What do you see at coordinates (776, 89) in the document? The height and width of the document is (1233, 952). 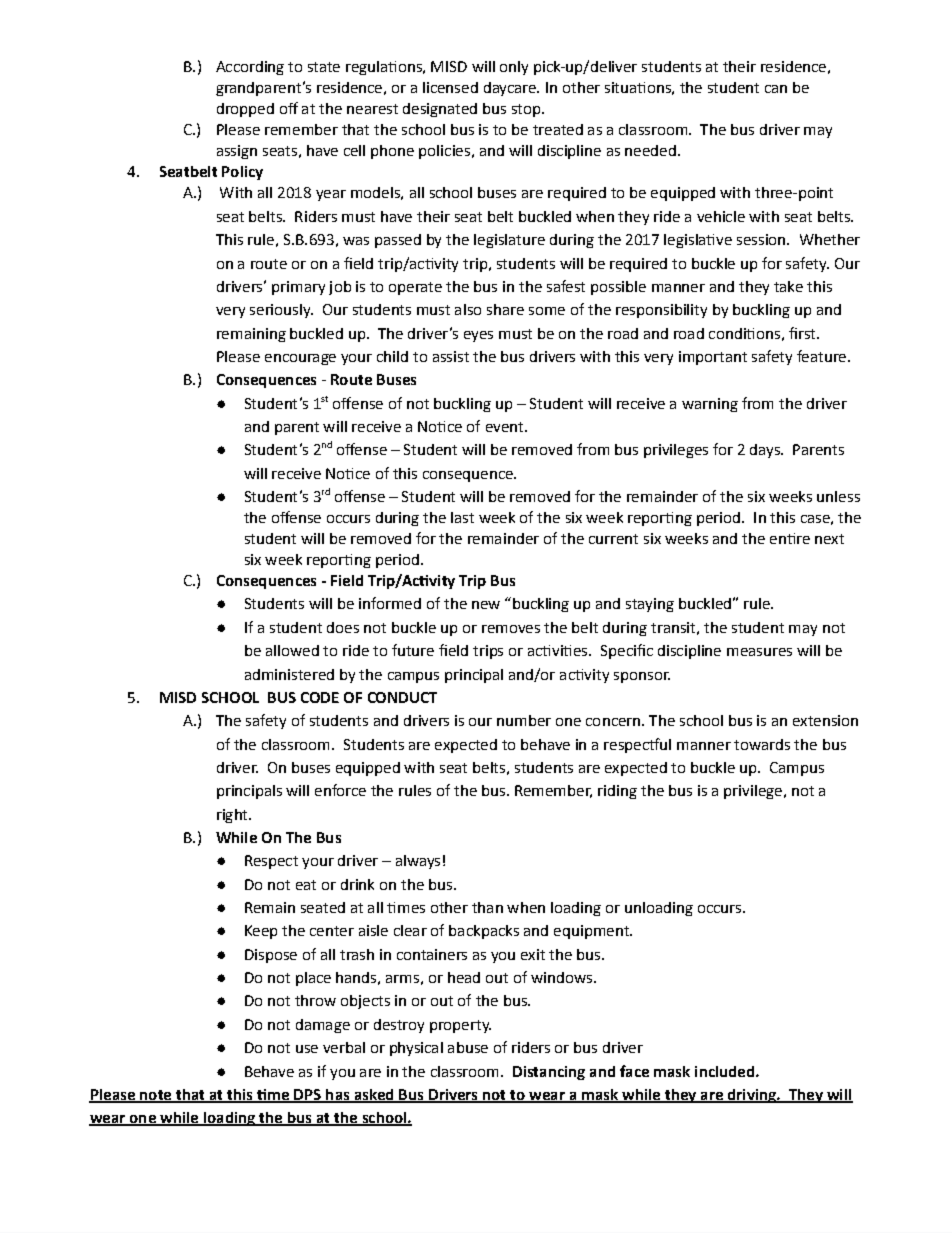 I see `can` at bounding box center [776, 89].
